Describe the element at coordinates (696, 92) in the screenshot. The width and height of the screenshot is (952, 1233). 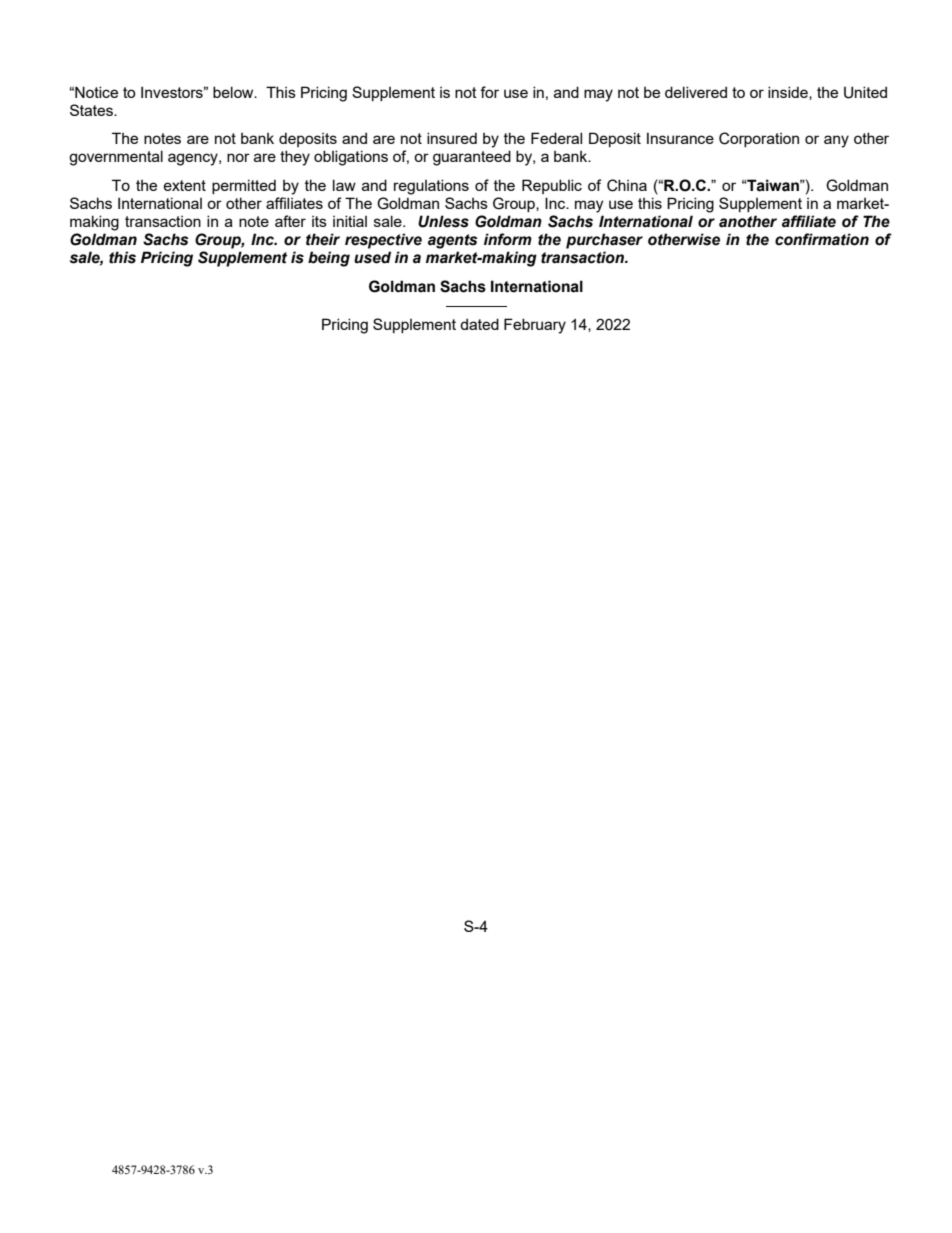
I see `delivered` at that location.
